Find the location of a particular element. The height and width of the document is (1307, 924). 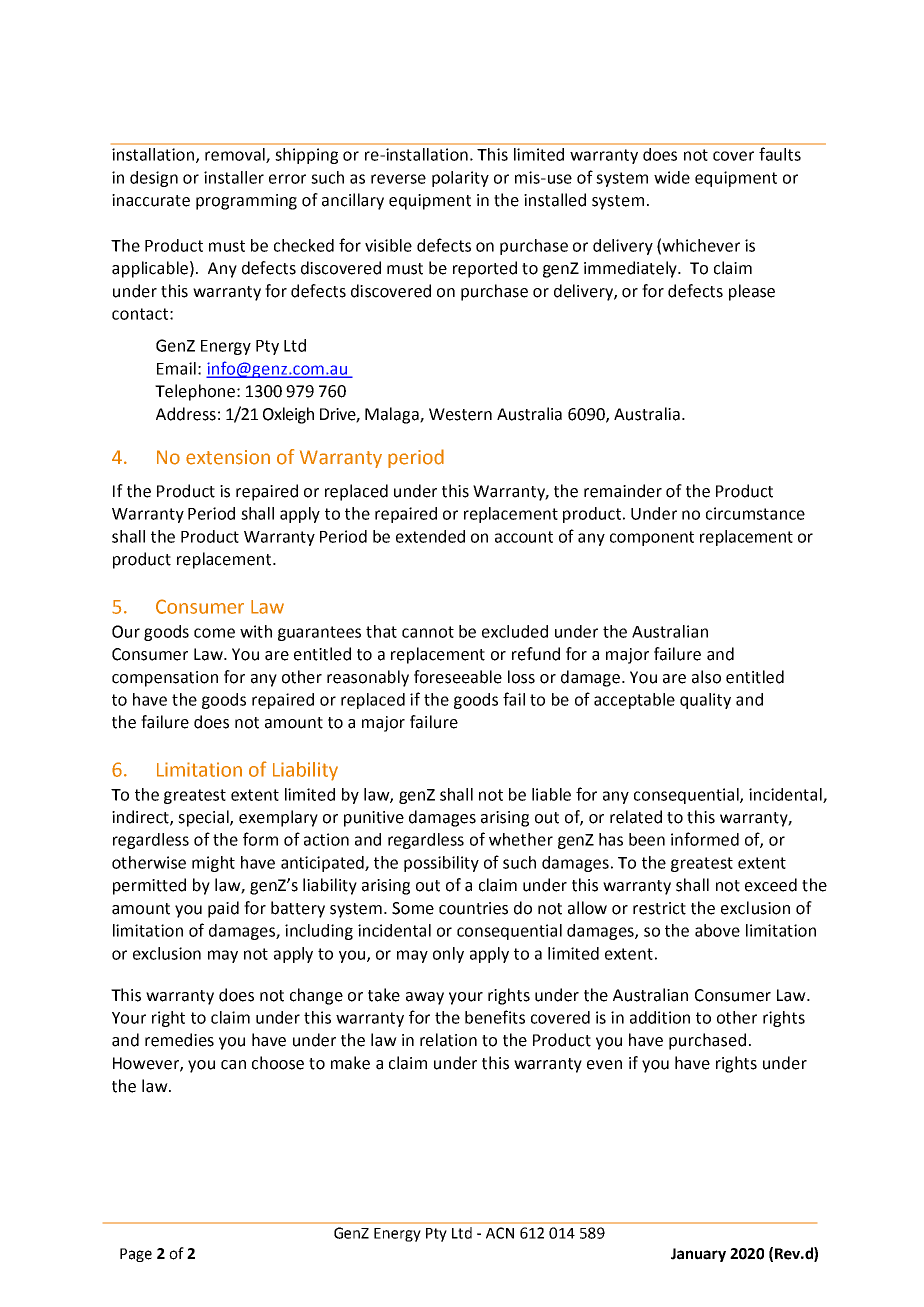

relation is located at coordinates (448, 1040).
